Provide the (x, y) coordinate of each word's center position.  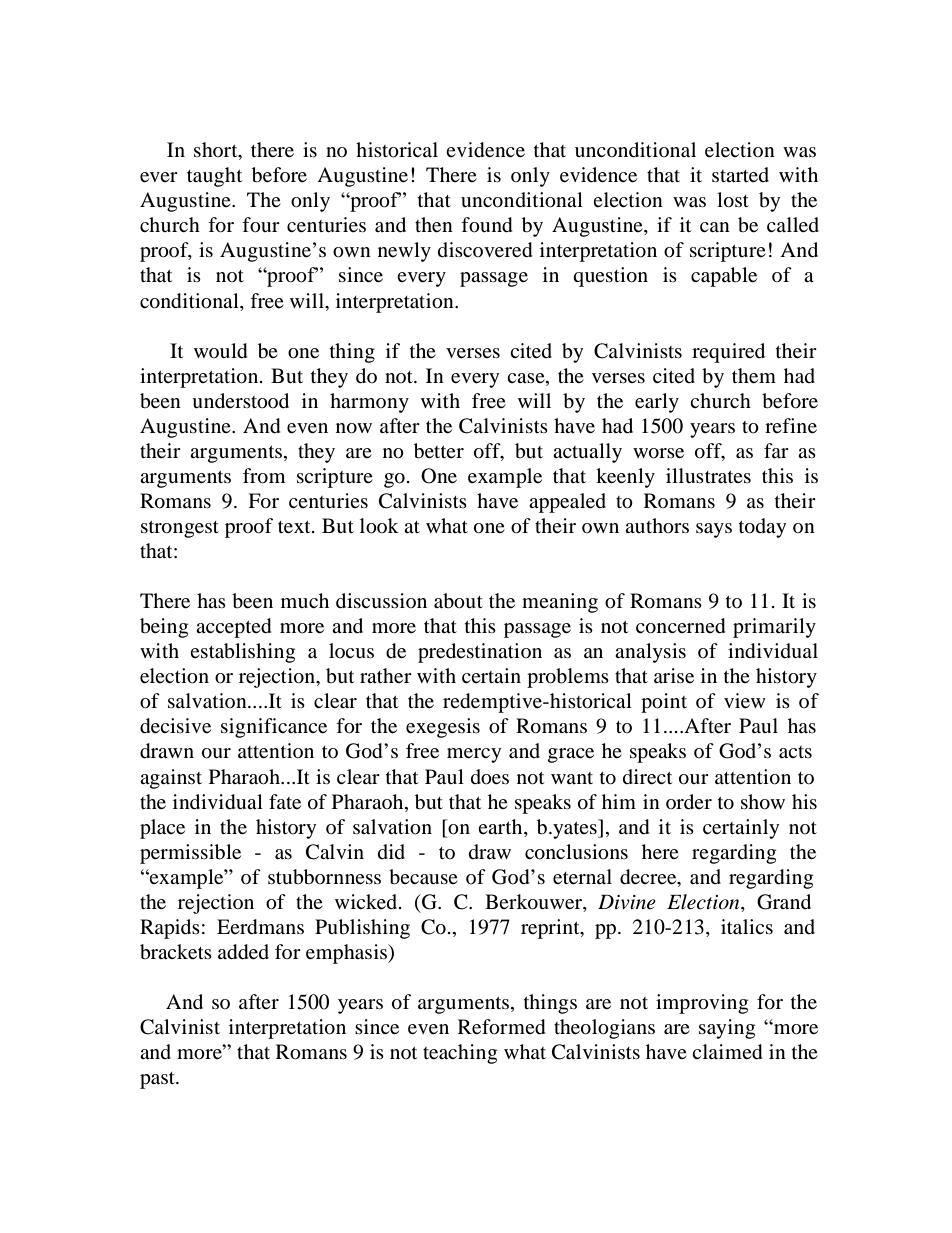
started (740, 175)
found (487, 225)
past (158, 1080)
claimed (727, 1052)
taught (214, 177)
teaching (460, 1054)
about (458, 601)
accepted (234, 628)
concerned (681, 626)
